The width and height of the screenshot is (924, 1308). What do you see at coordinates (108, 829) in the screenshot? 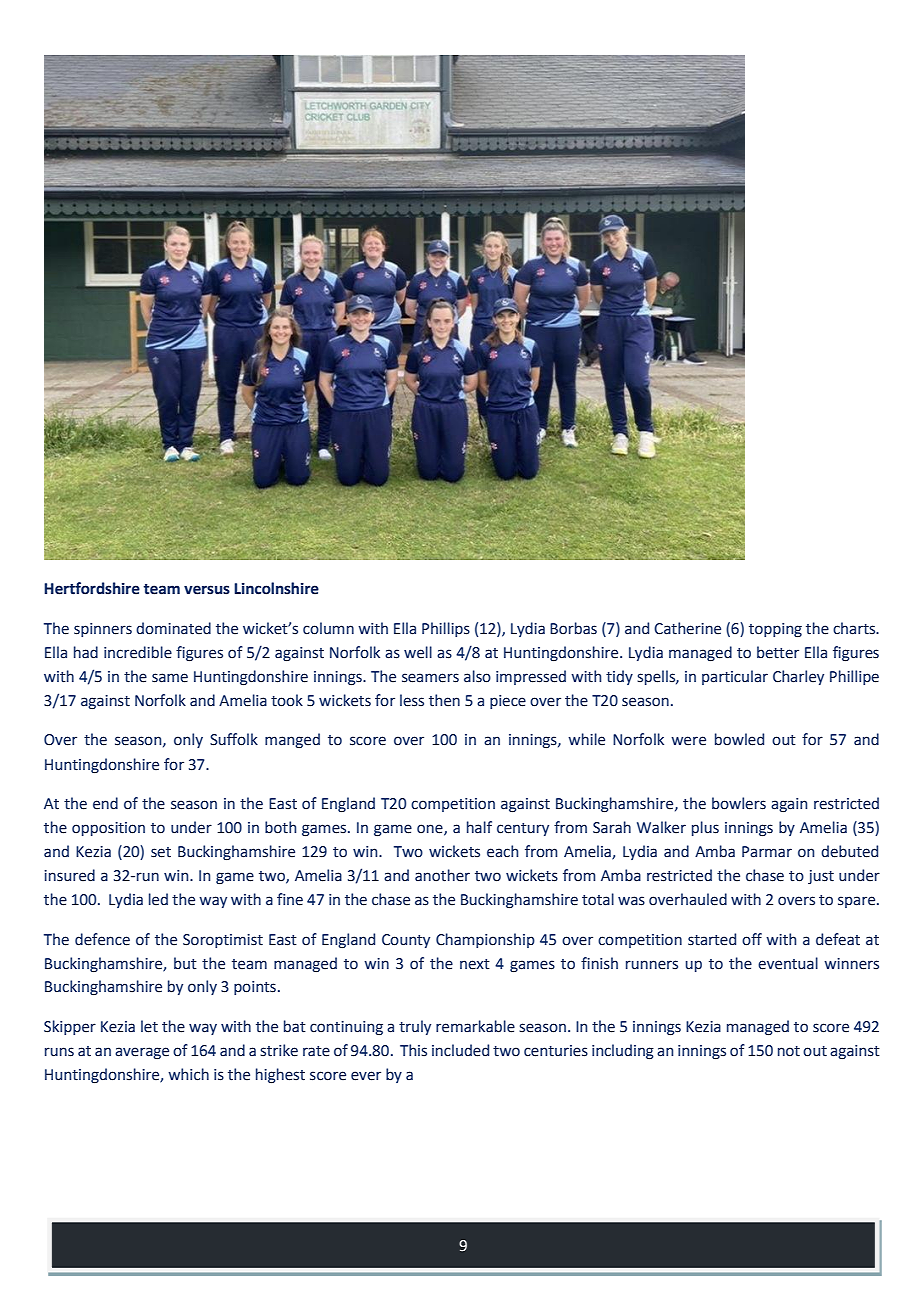
I see `opposition` at bounding box center [108, 829].
